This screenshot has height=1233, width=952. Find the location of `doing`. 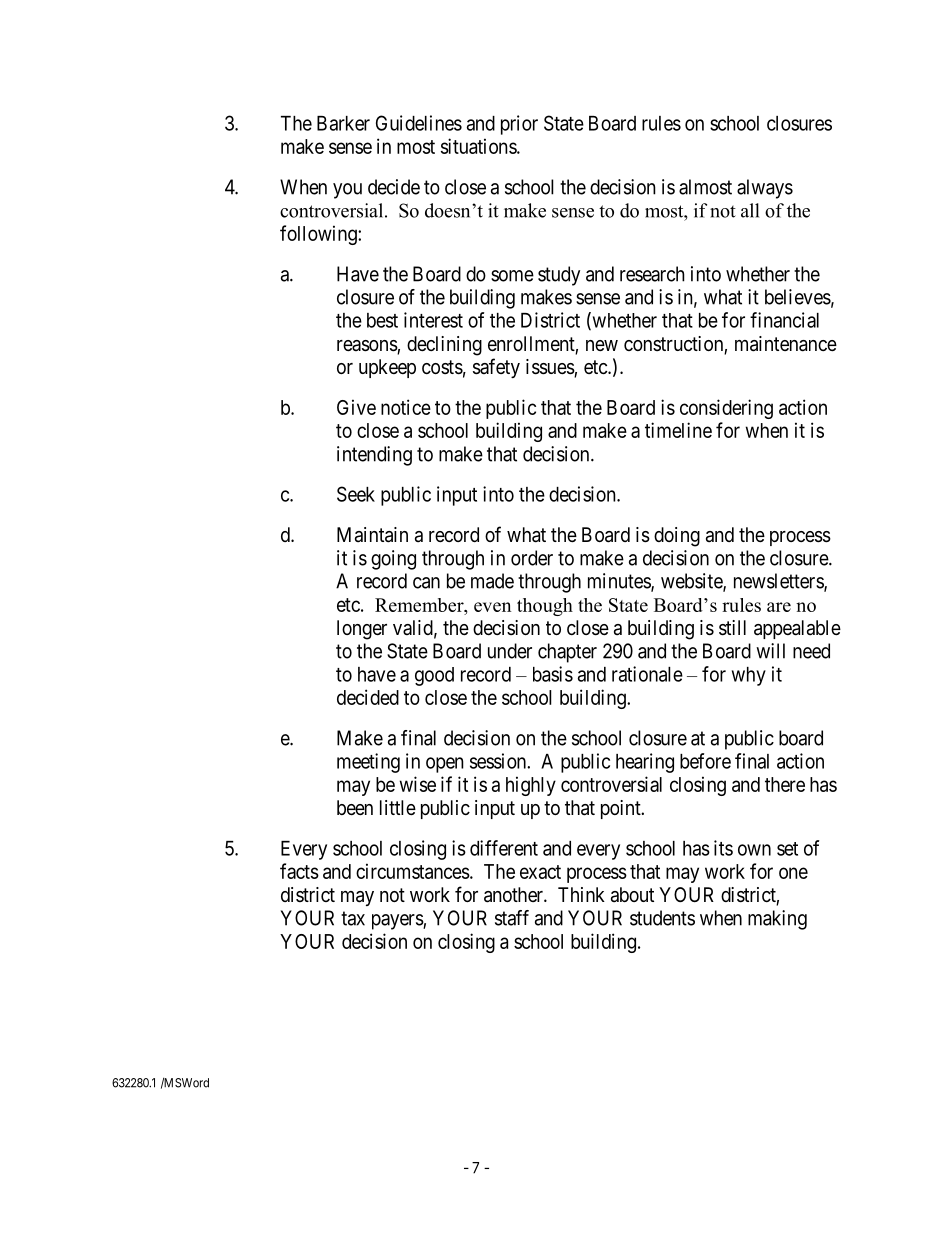

doing is located at coordinates (677, 537).
